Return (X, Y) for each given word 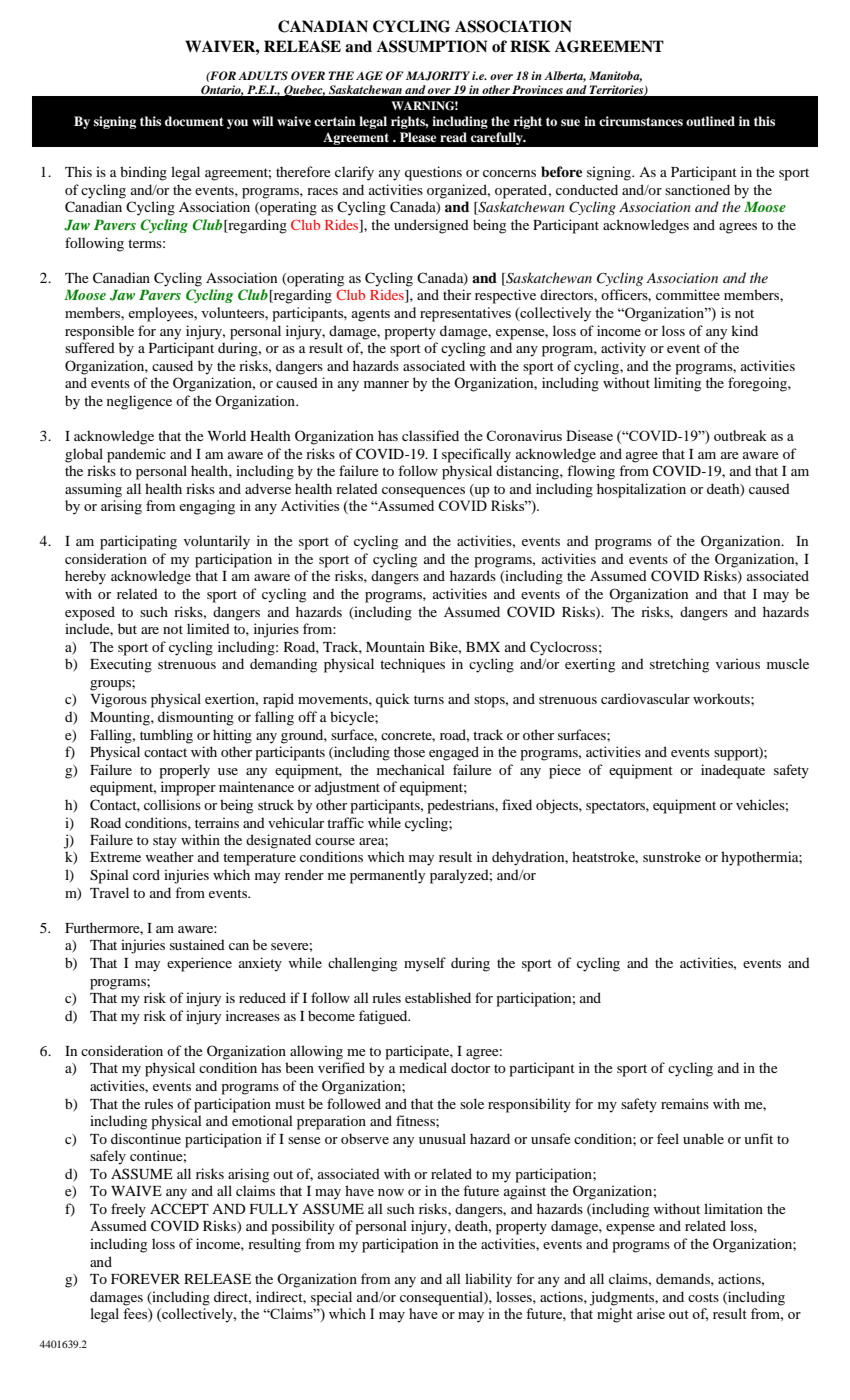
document (194, 121)
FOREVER (145, 1278)
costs (703, 1297)
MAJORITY (438, 76)
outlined (710, 121)
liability (488, 1280)
